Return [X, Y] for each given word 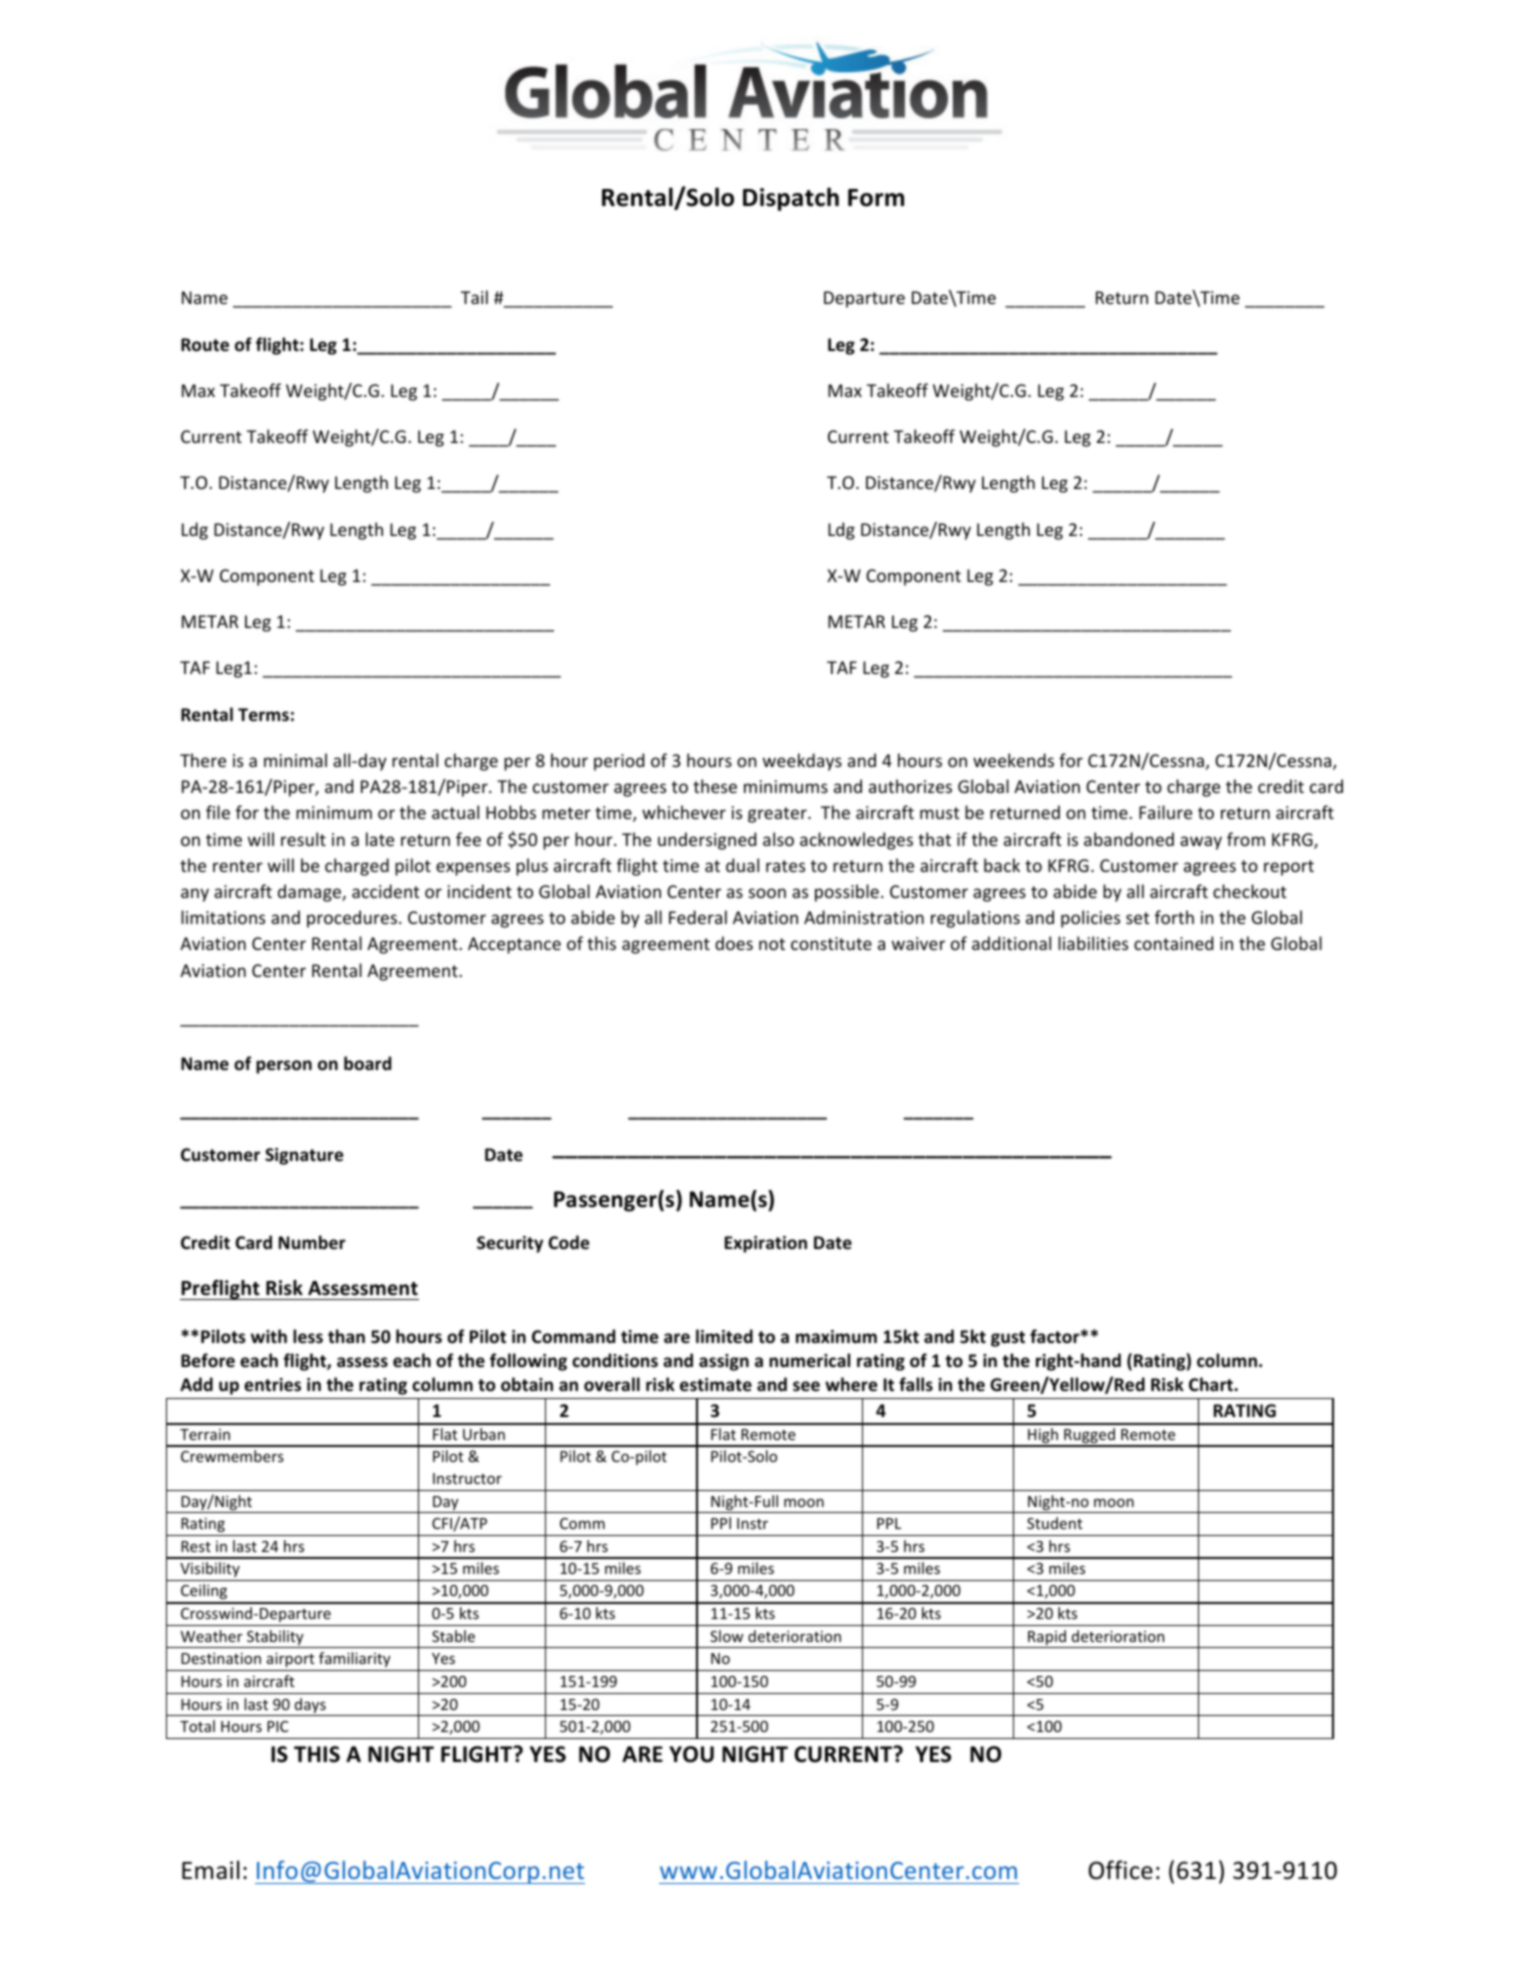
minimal [295, 760]
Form [876, 198]
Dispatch [791, 199]
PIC [278, 1726]
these [715, 786]
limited [724, 1336]
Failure [1165, 812]
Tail [474, 297]
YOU [691, 1754]
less [308, 1336]
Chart [1212, 1384]
